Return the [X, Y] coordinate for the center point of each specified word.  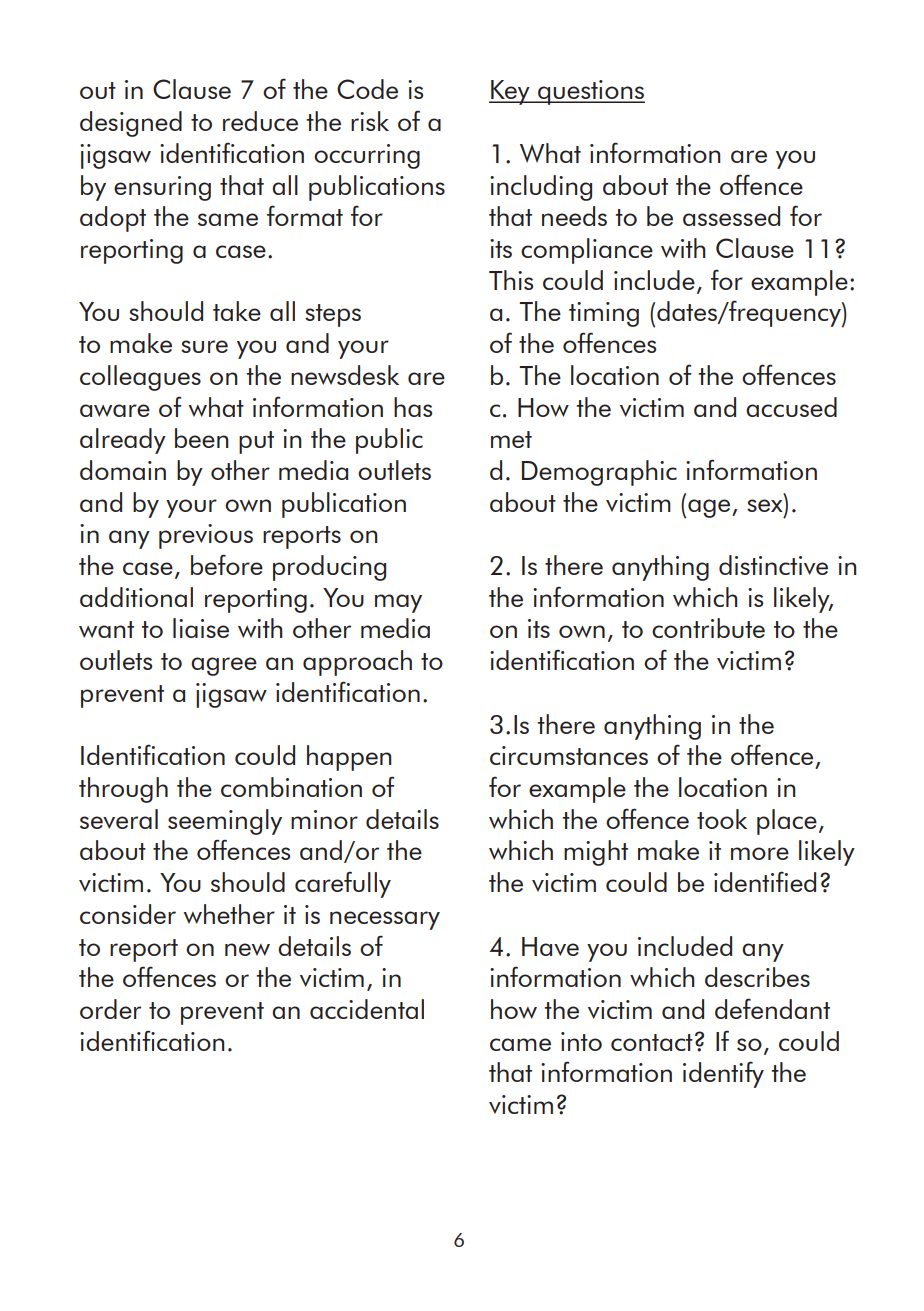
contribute [708, 628]
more [760, 853]
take [237, 311]
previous [206, 536]
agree [224, 666]
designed [131, 124]
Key [510, 92]
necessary [385, 920]
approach [357, 663]
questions [590, 92]
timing [604, 314]
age [710, 508]
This [511, 280]
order [110, 1009]
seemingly [225, 822]
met [511, 439]
